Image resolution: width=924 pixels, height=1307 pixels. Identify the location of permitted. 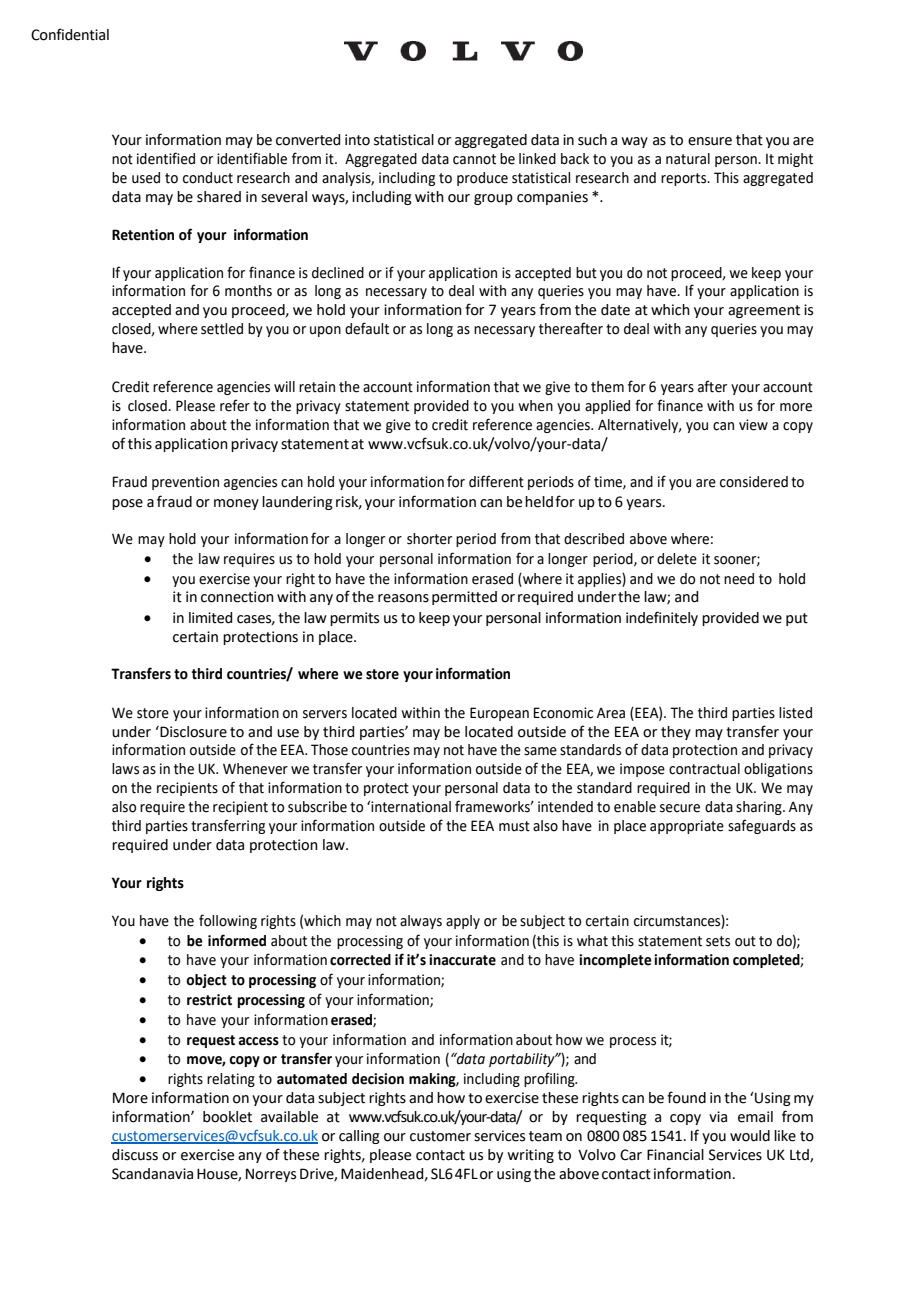
(464, 598).
